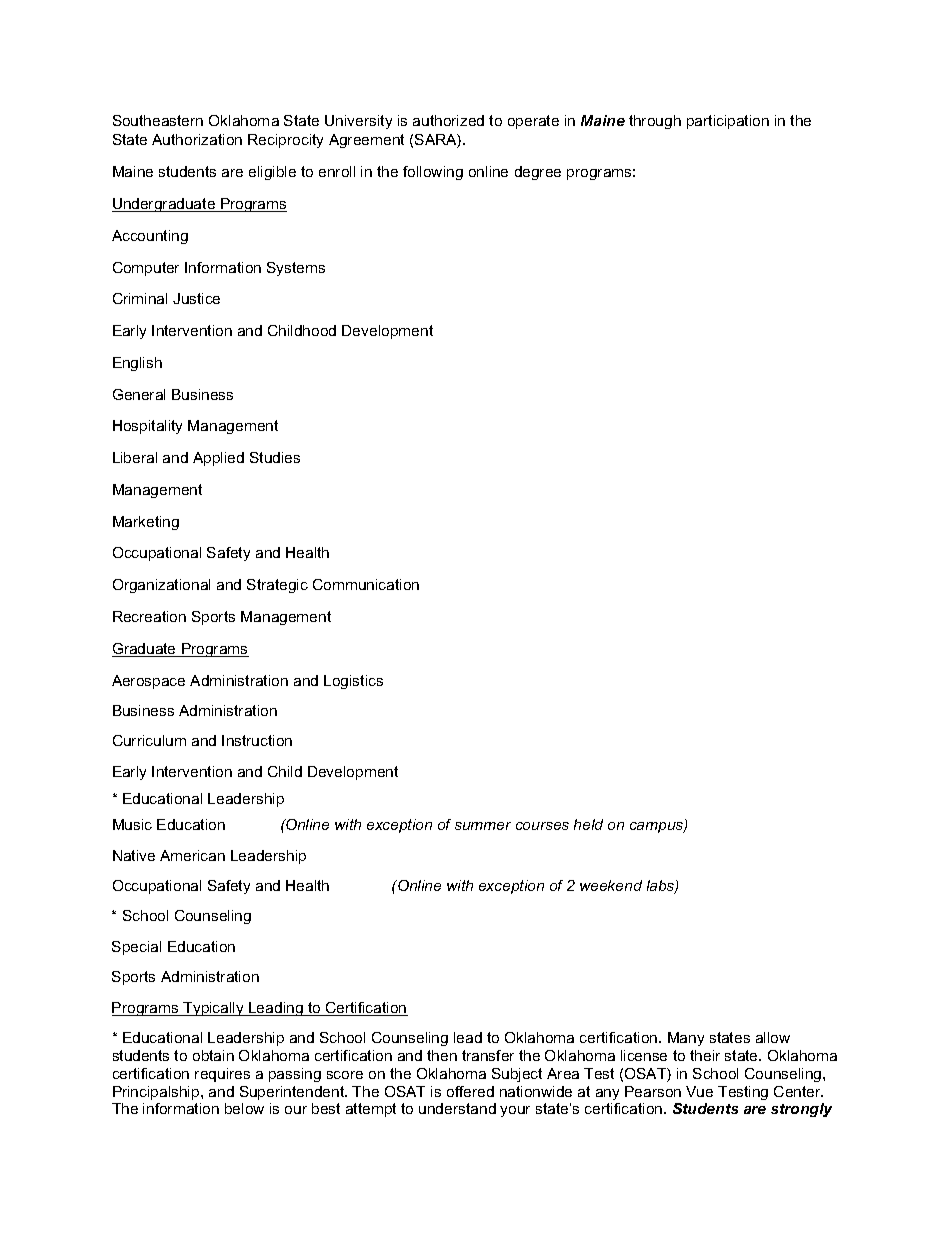 The image size is (952, 1233). What do you see at coordinates (699, 1091) in the screenshot?
I see `Vue` at bounding box center [699, 1091].
